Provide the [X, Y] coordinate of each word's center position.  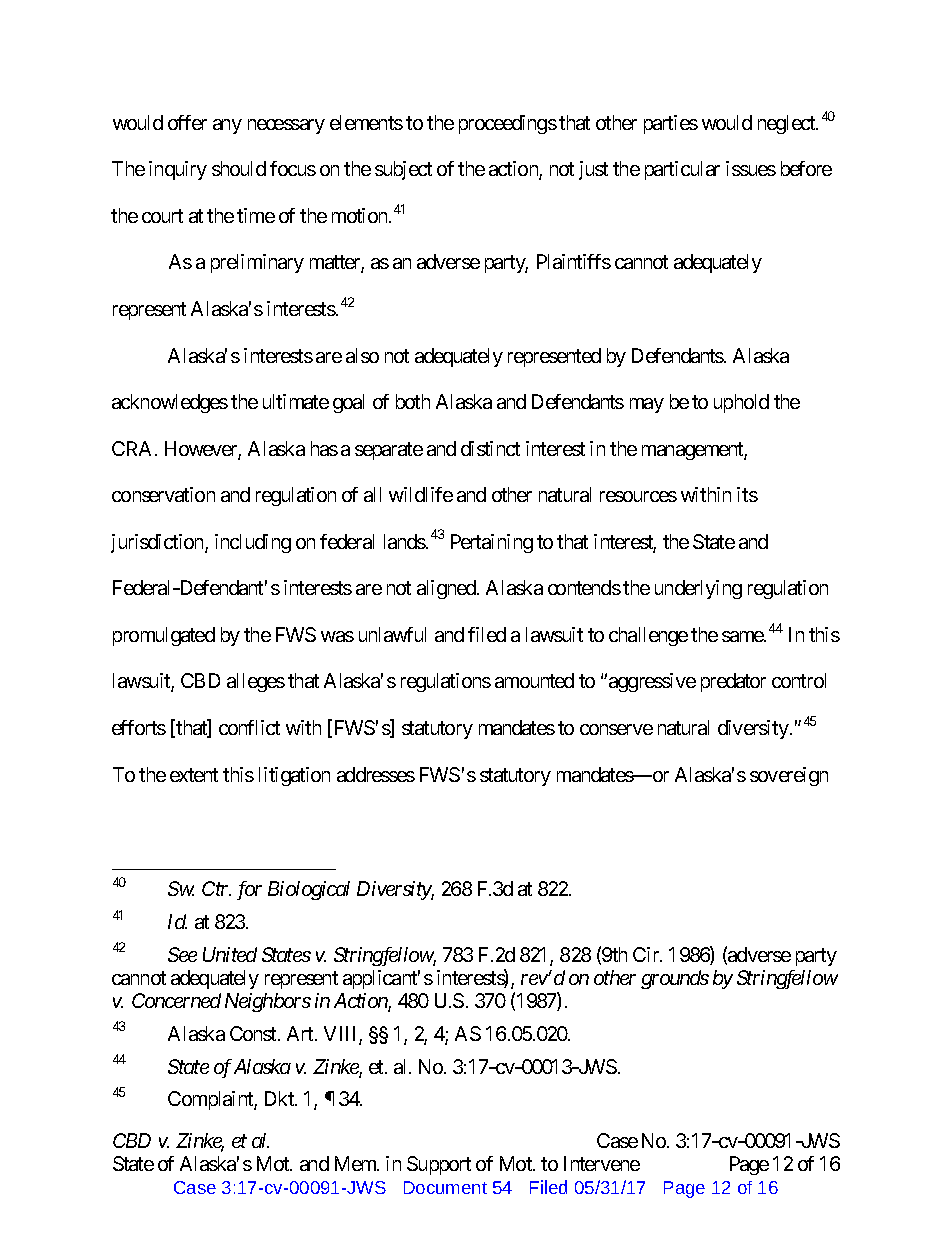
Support [439, 1165]
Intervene [602, 1163]
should [239, 168]
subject [403, 170]
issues [751, 168]
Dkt [280, 1098]
